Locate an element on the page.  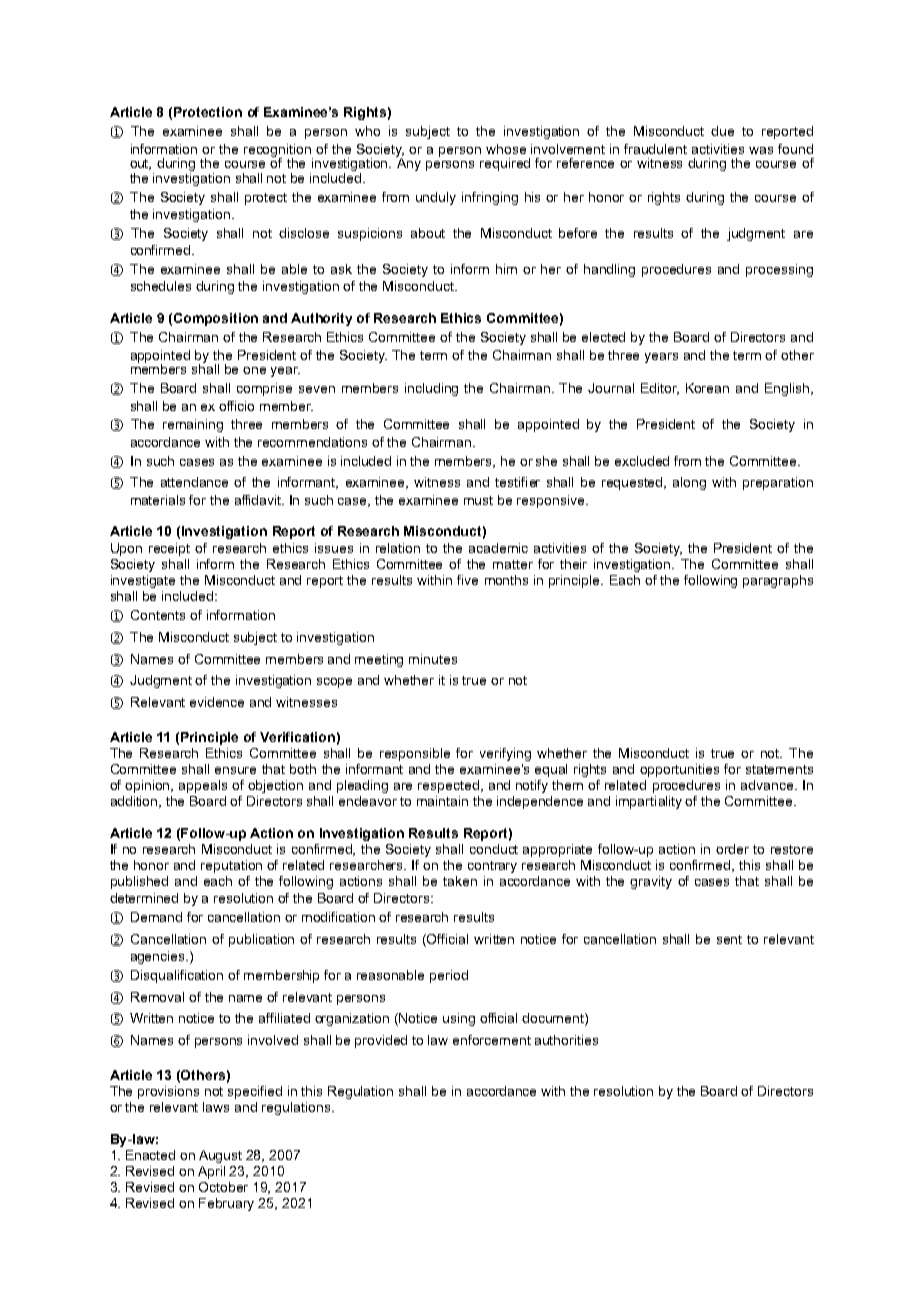
along is located at coordinates (689, 483).
